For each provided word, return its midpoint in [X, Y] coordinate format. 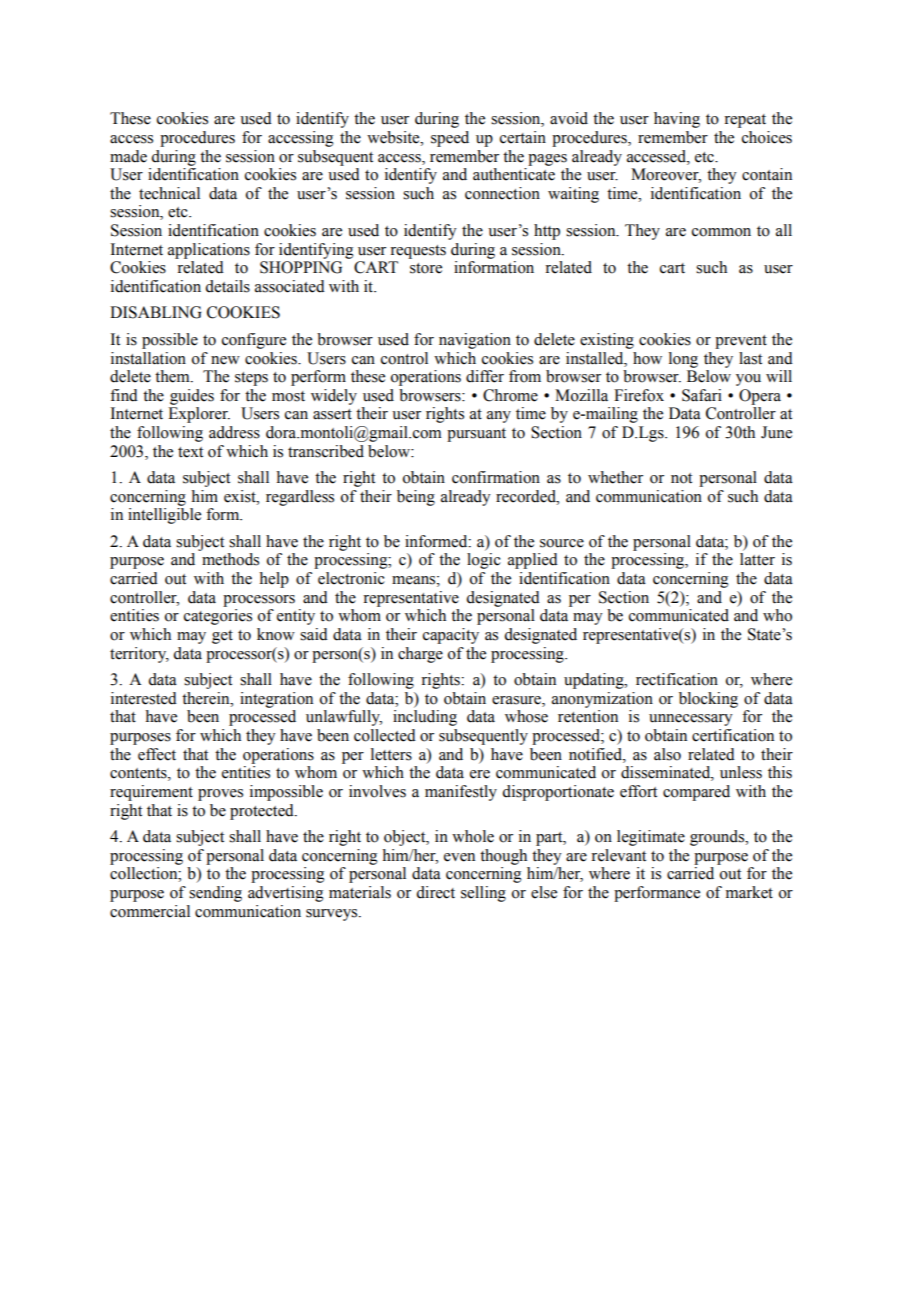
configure [254, 341]
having [677, 120]
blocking [708, 700]
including [425, 718]
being [416, 498]
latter [757, 559]
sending [215, 894]
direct [435, 892]
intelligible [164, 516]
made [128, 156]
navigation [475, 341]
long [683, 360]
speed [450, 139]
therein [207, 698]
